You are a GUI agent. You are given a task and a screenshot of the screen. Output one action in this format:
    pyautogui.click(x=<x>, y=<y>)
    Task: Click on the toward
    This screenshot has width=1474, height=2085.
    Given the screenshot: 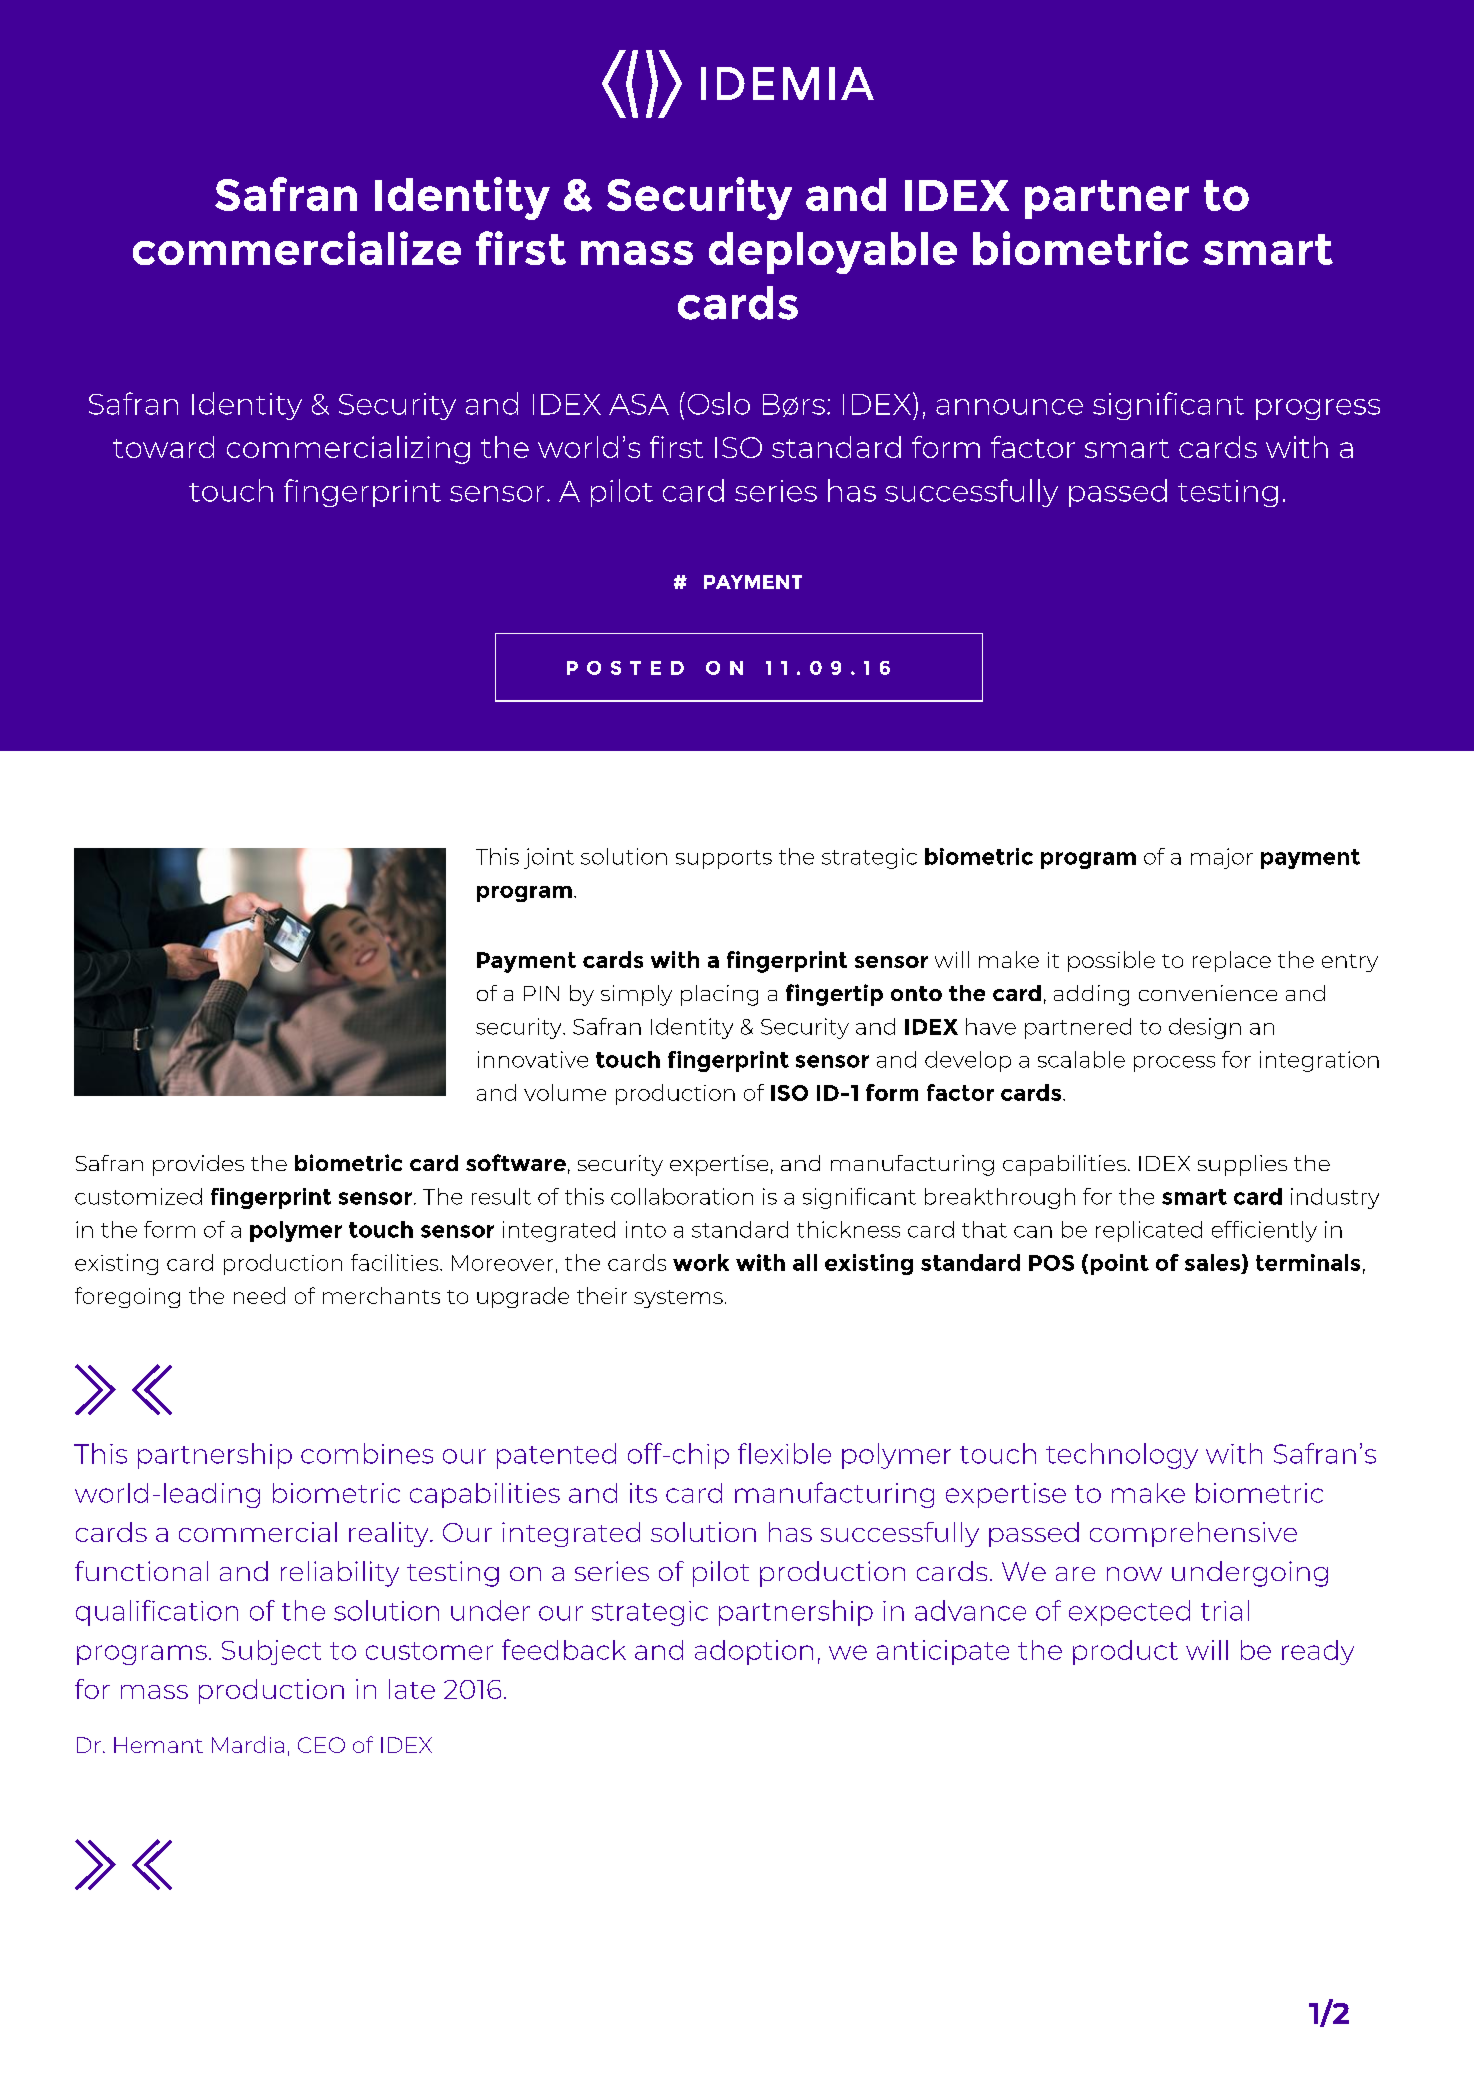 What is the action you would take?
    pyautogui.click(x=163, y=447)
